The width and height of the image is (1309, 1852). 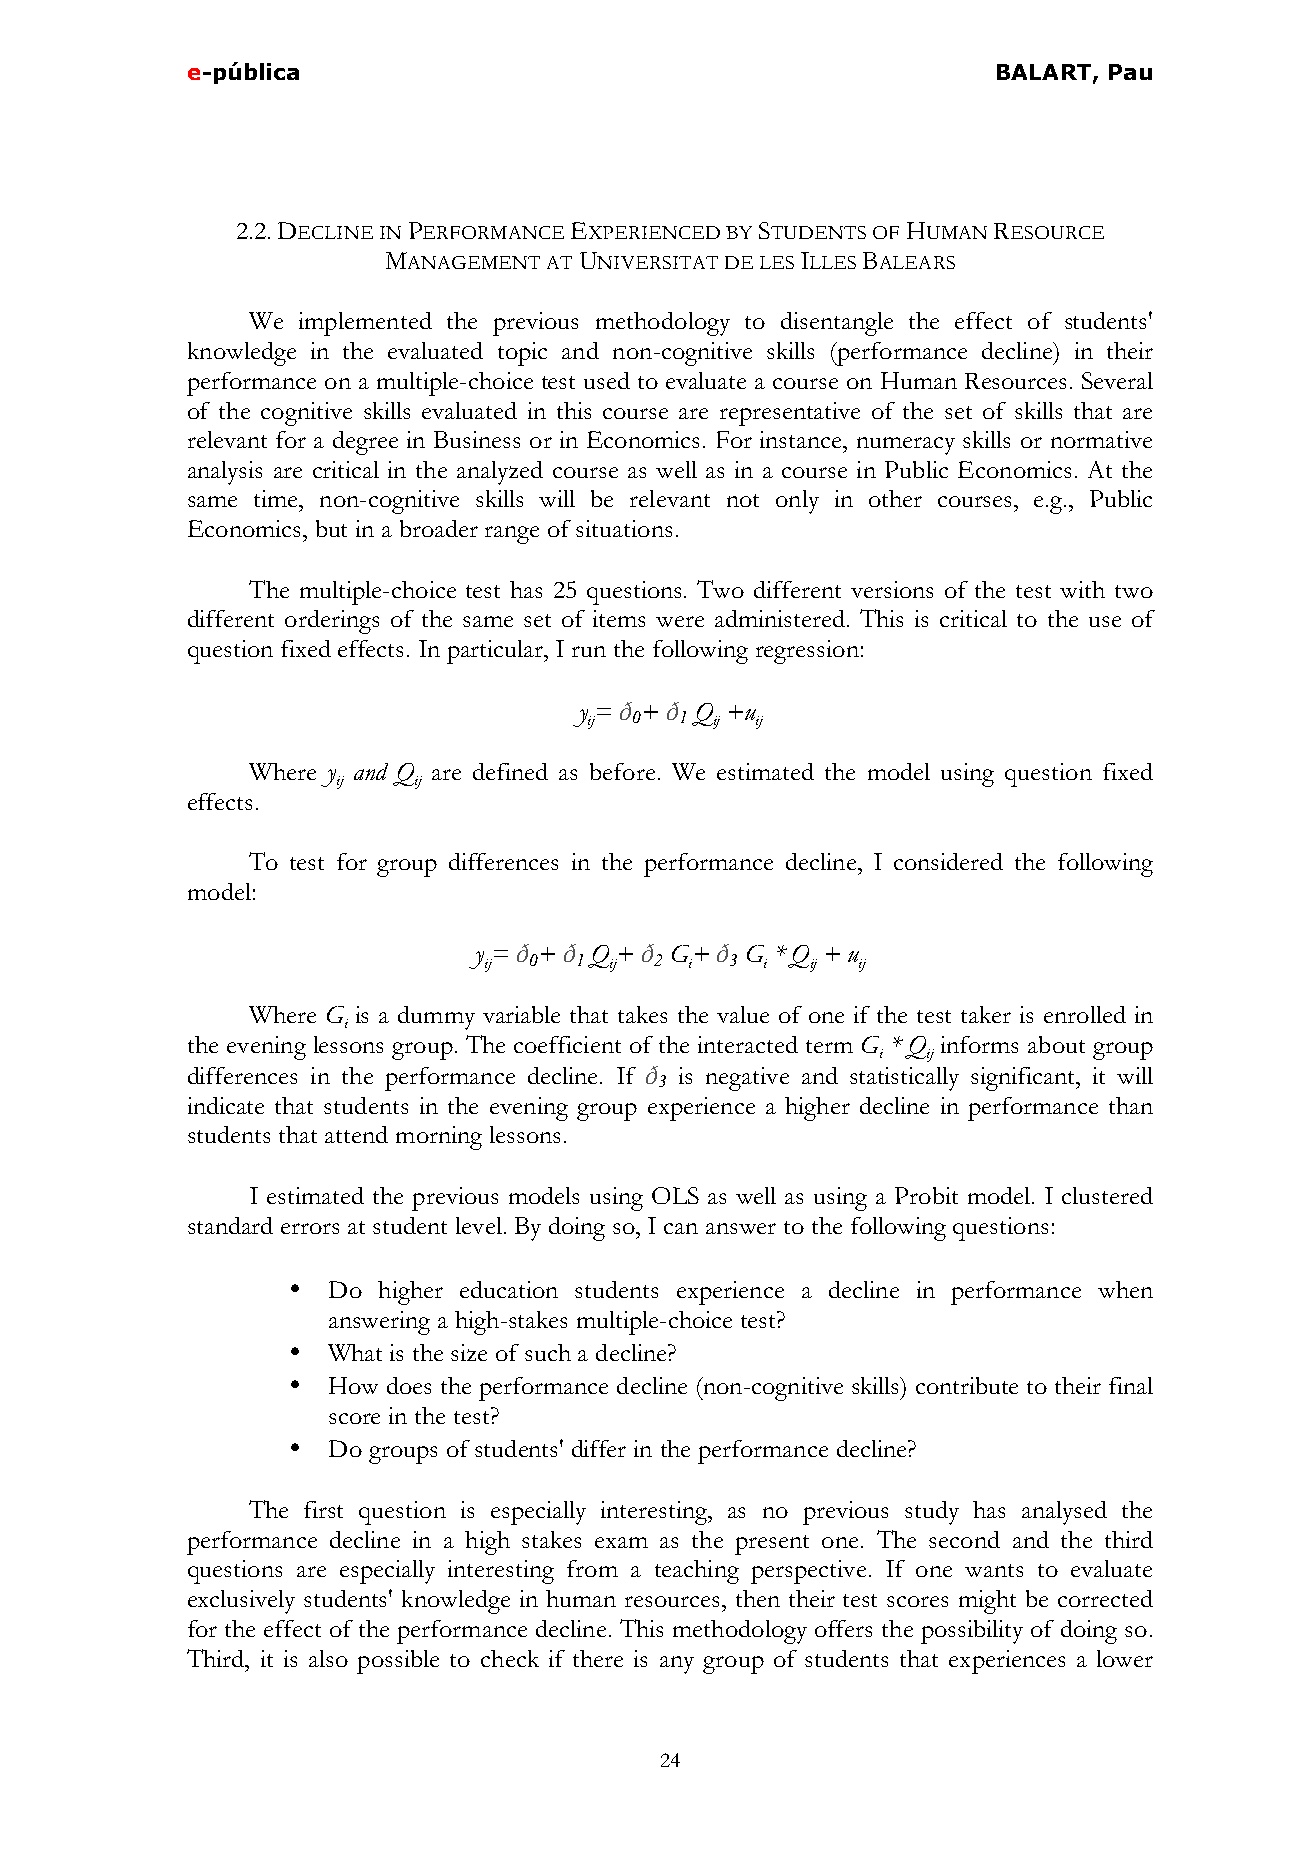 What do you see at coordinates (607, 380) in the image?
I see `used` at bounding box center [607, 380].
